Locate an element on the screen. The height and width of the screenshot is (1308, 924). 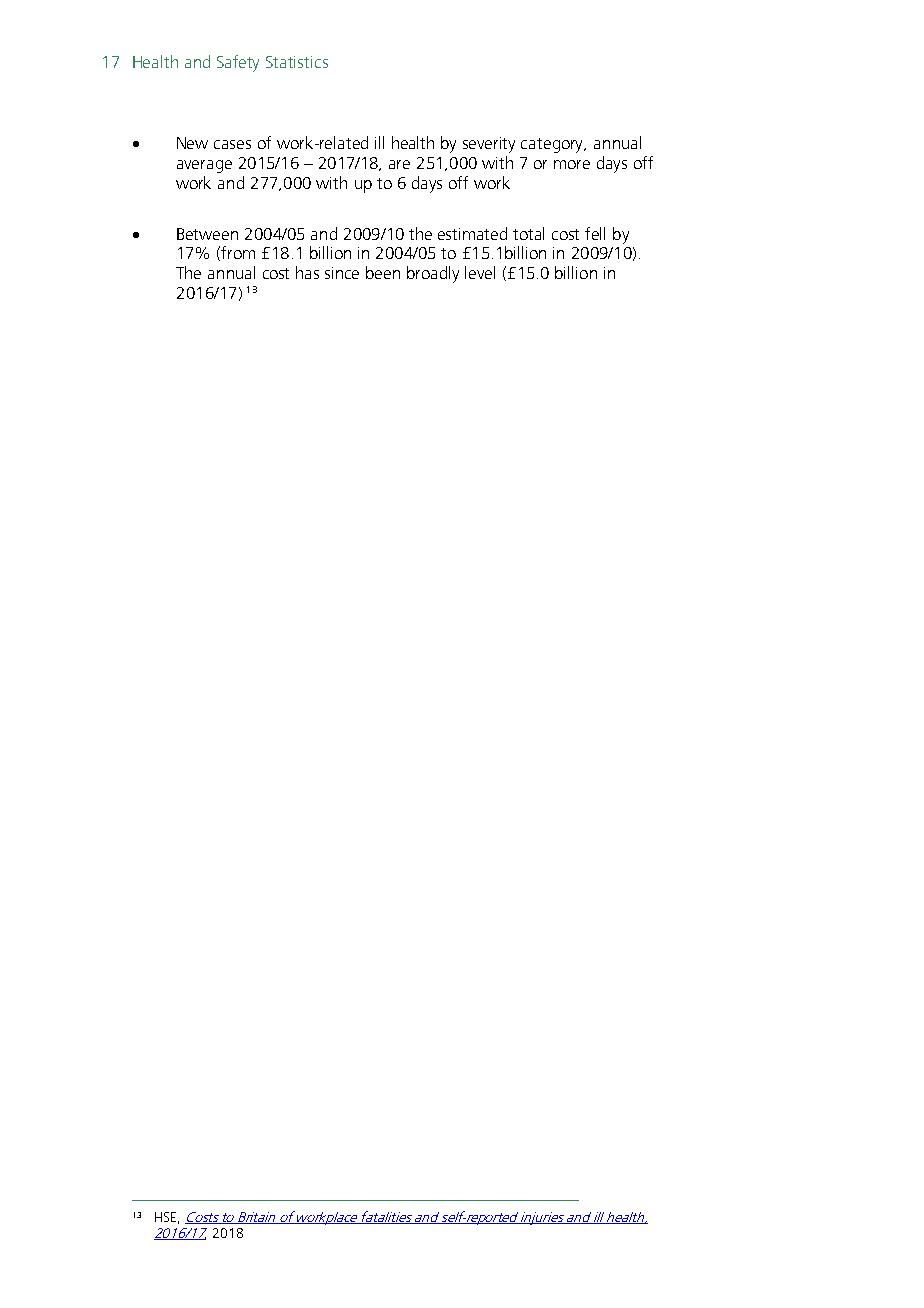
category is located at coordinates (553, 145).
